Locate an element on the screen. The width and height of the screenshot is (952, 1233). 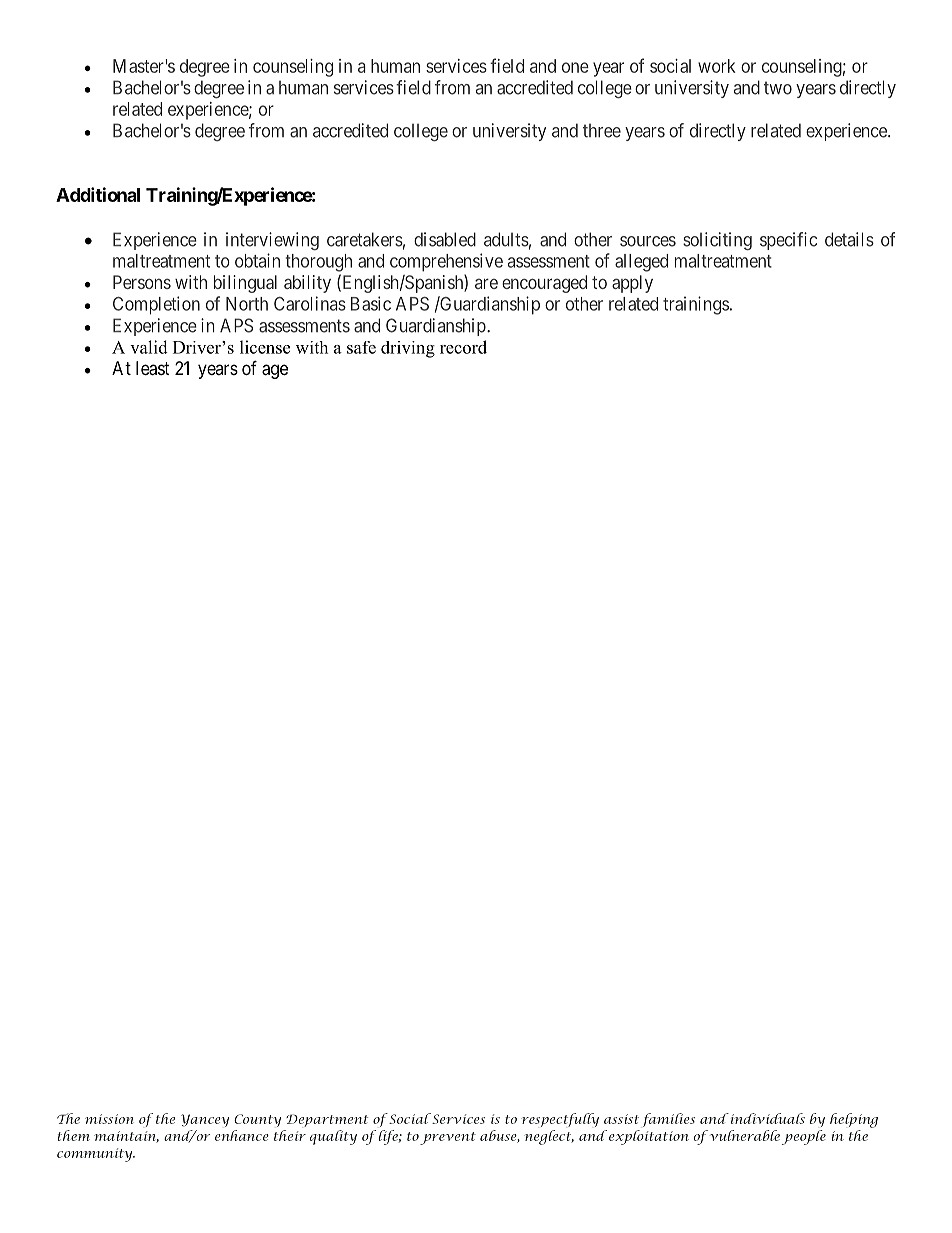
one is located at coordinates (575, 67).
